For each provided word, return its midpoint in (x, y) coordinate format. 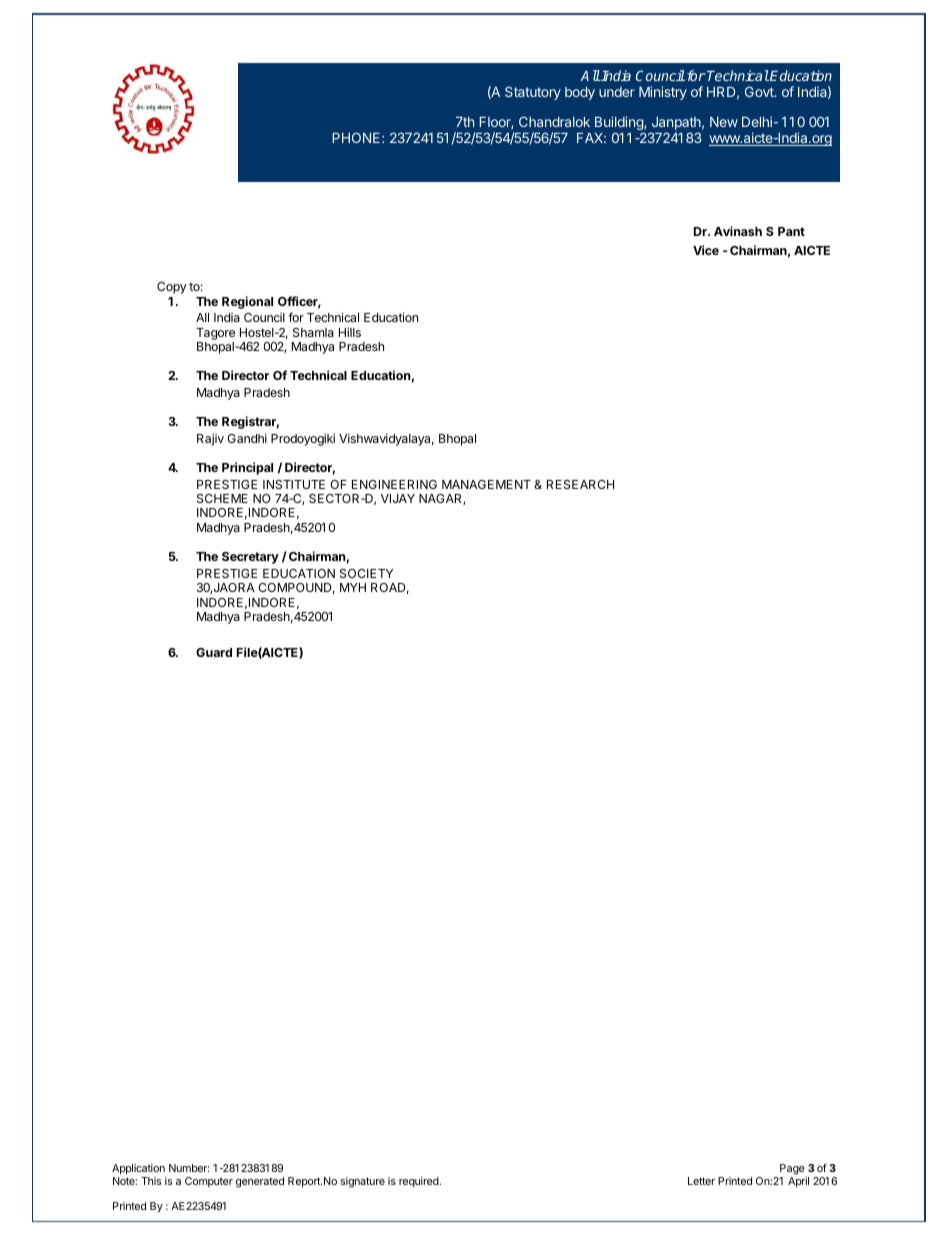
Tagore (215, 334)
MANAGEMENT (486, 484)
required (420, 1182)
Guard (214, 652)
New (724, 122)
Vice (706, 250)
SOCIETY (366, 573)
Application (138, 1169)
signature (363, 1182)
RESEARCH (580, 484)
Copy (172, 288)
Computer (209, 1182)
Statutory (533, 93)
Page (793, 1171)
